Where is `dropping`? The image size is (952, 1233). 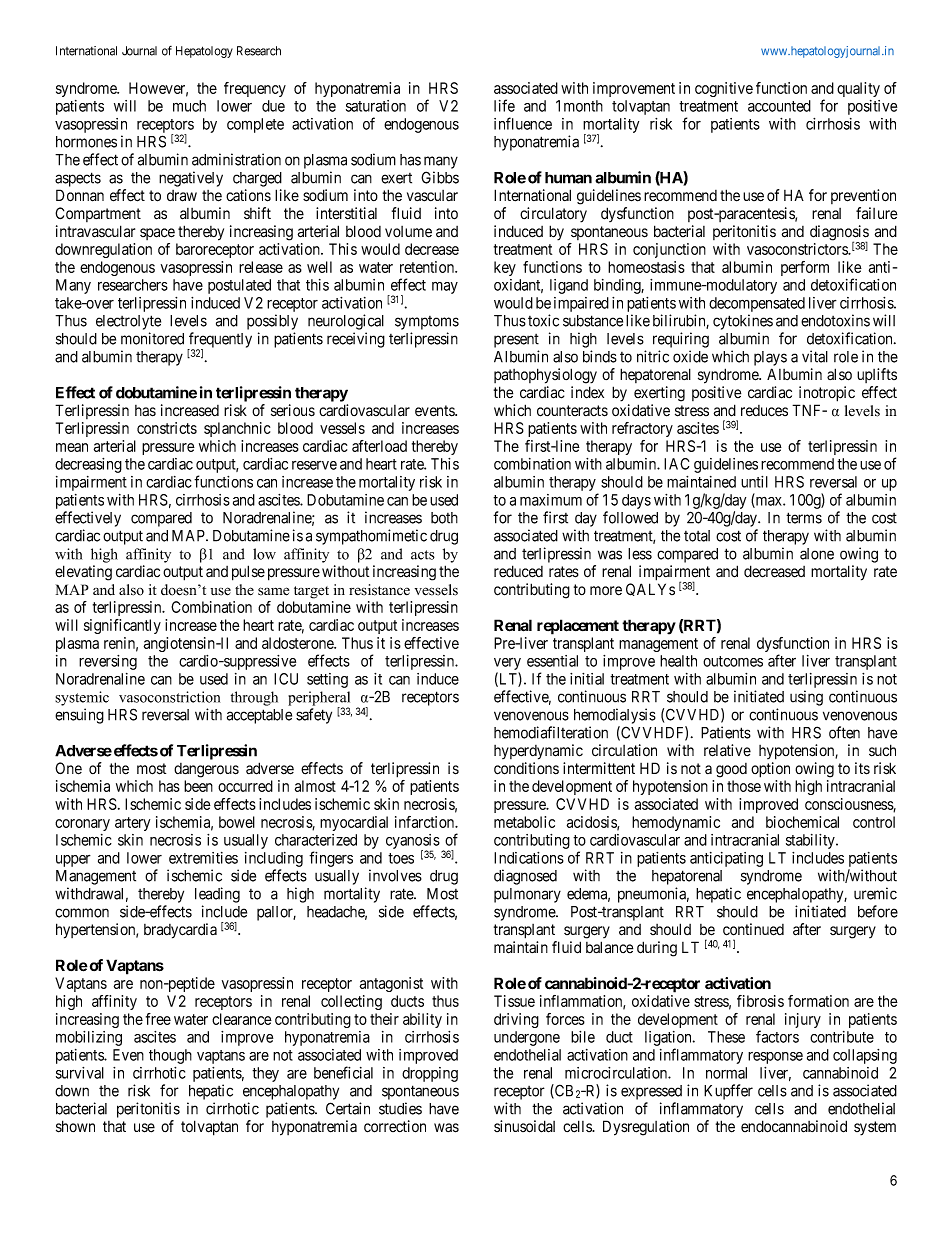 dropping is located at coordinates (430, 1074).
